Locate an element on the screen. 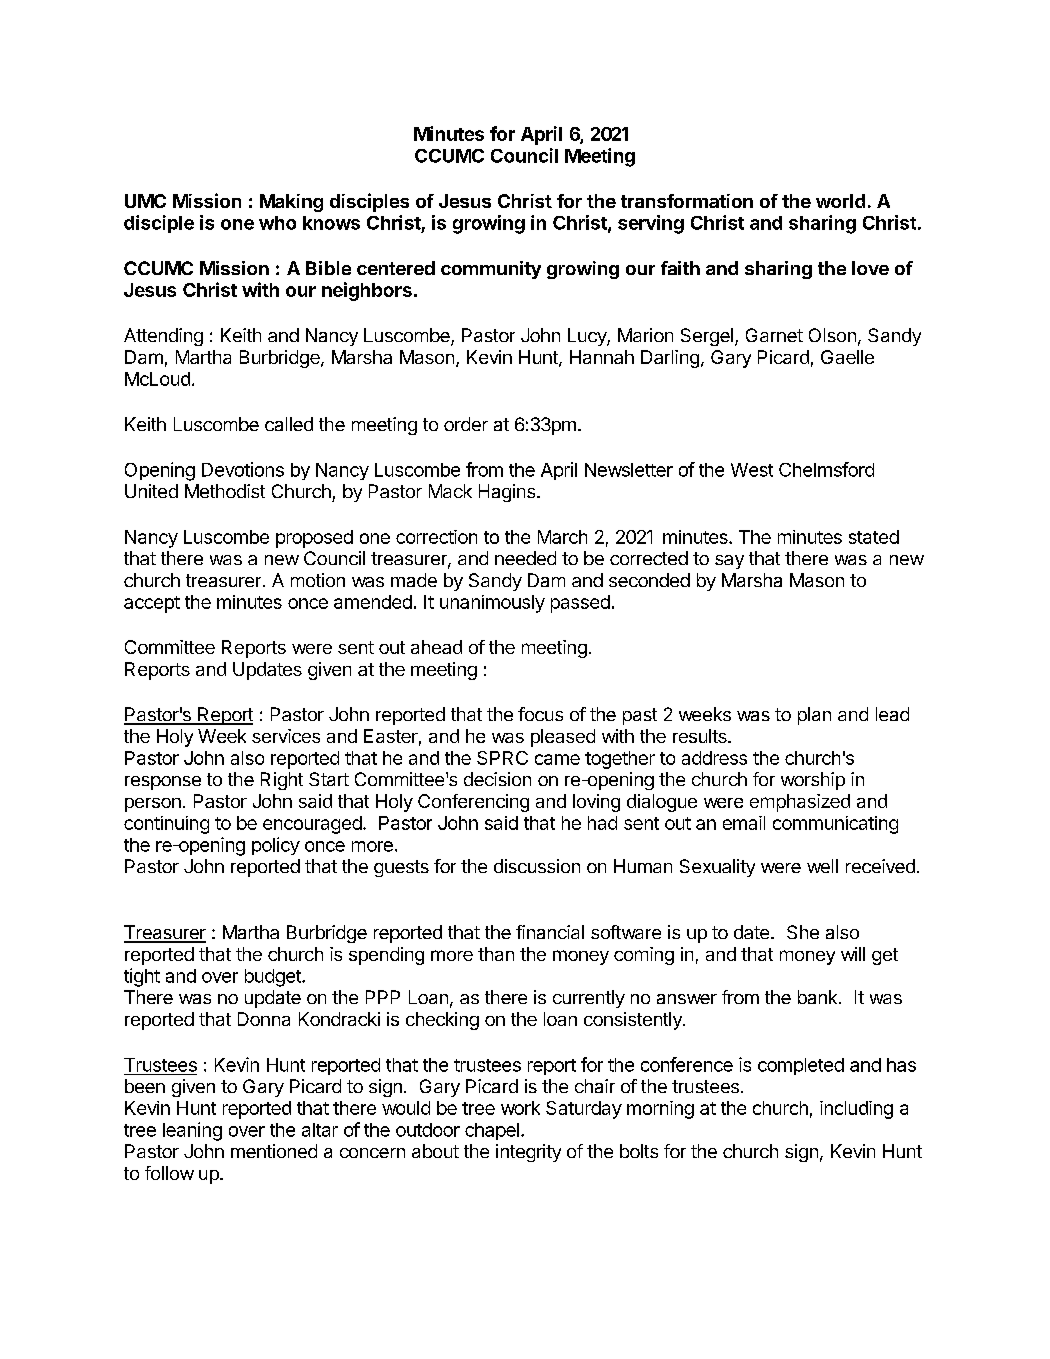  mentioned is located at coordinates (274, 1151).
